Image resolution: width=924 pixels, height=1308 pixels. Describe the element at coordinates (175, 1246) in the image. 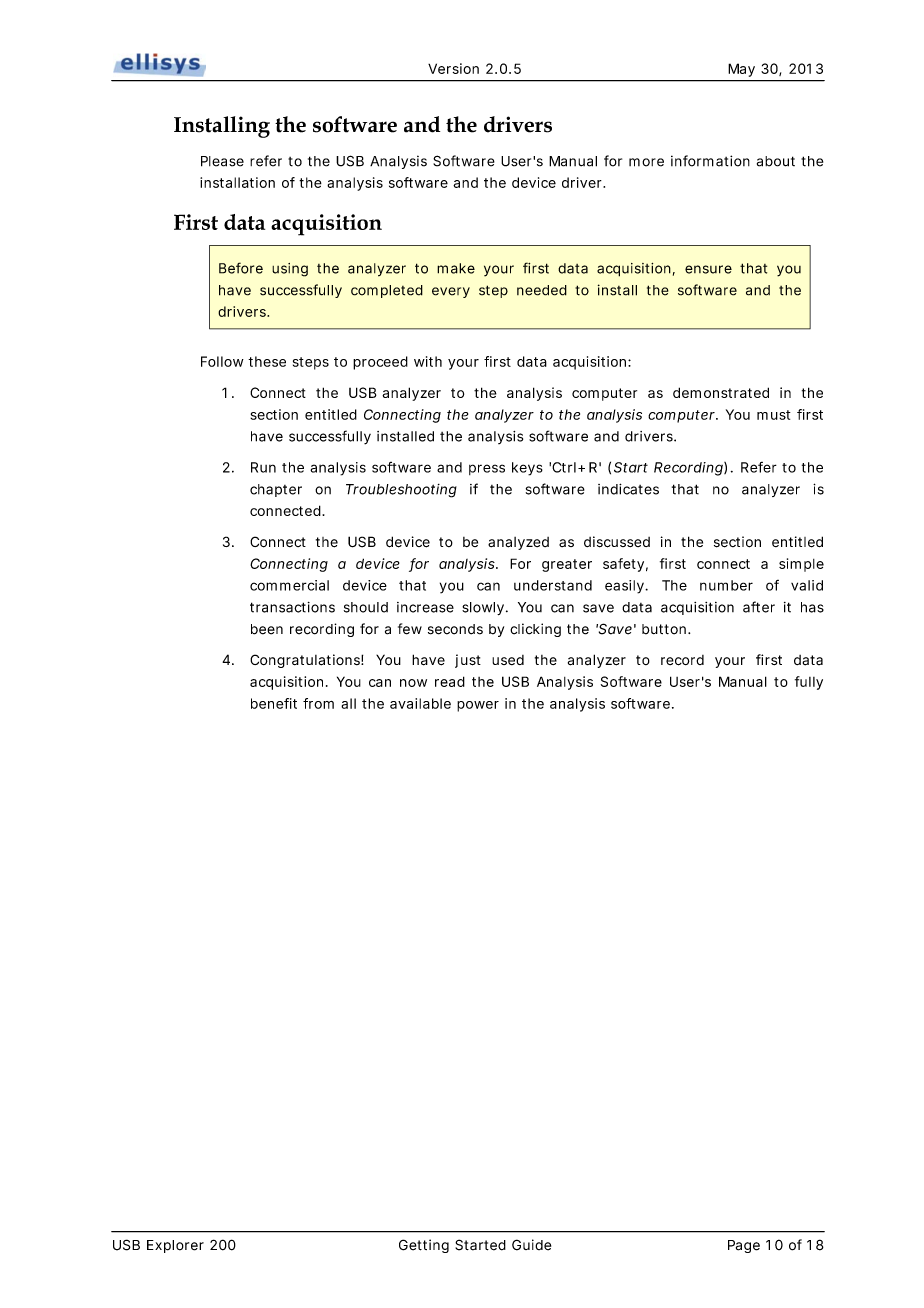

I see `Explorer` at that location.
